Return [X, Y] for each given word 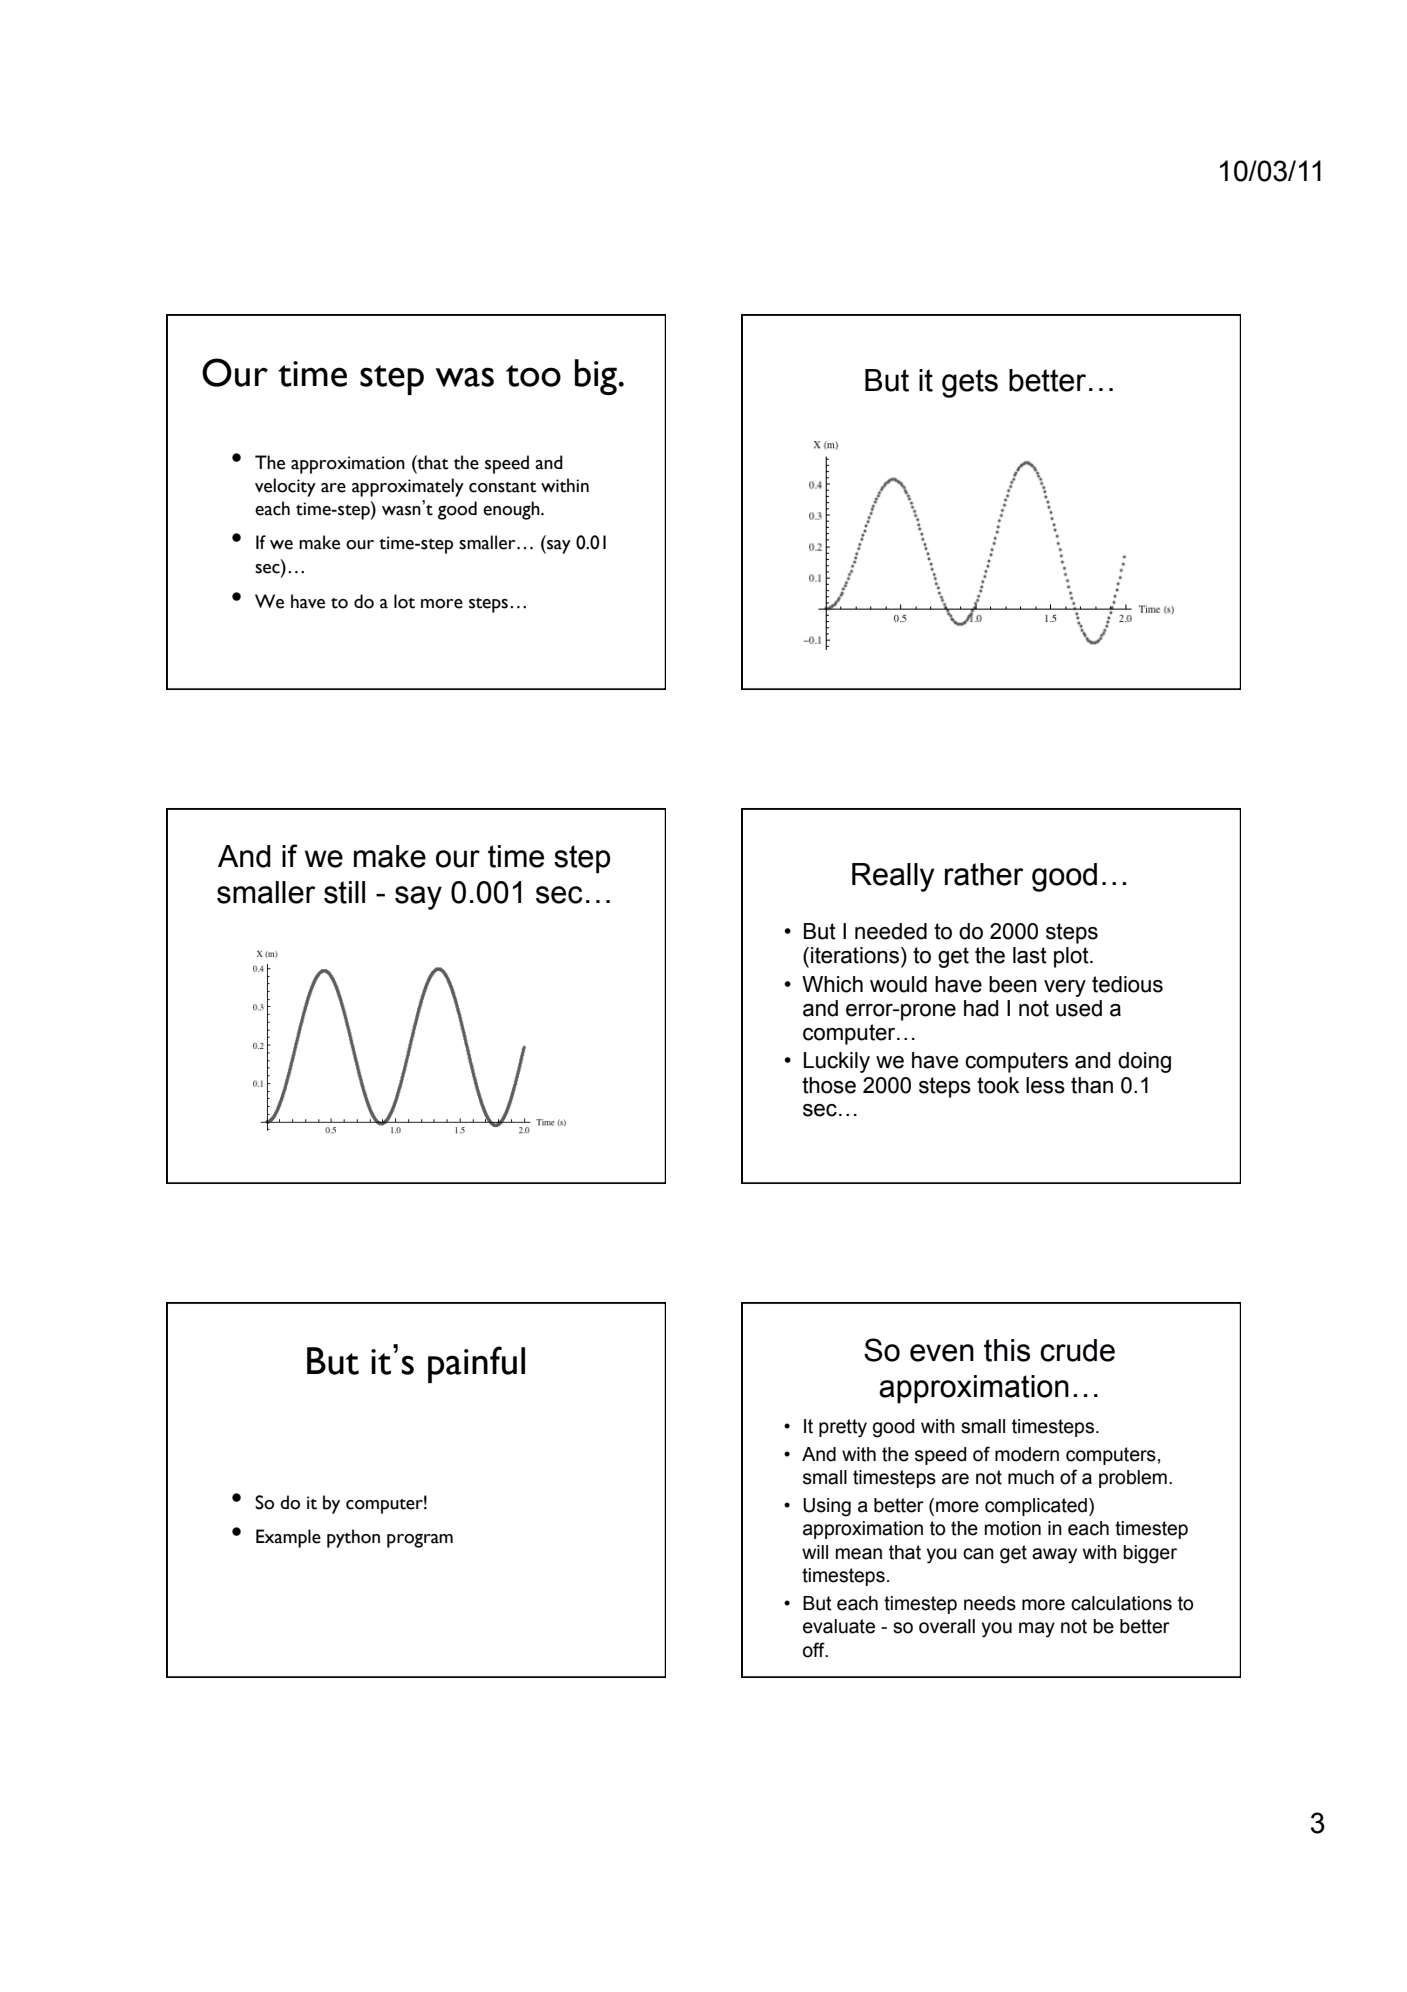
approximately [408, 487]
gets [970, 383]
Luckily [837, 1062]
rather [984, 874]
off [815, 1650]
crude [1077, 1350]
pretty [843, 1428]
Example [288, 1538]
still [344, 892]
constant [502, 487]
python [353, 1538]
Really [893, 877]
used [1079, 1008]
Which [832, 984]
